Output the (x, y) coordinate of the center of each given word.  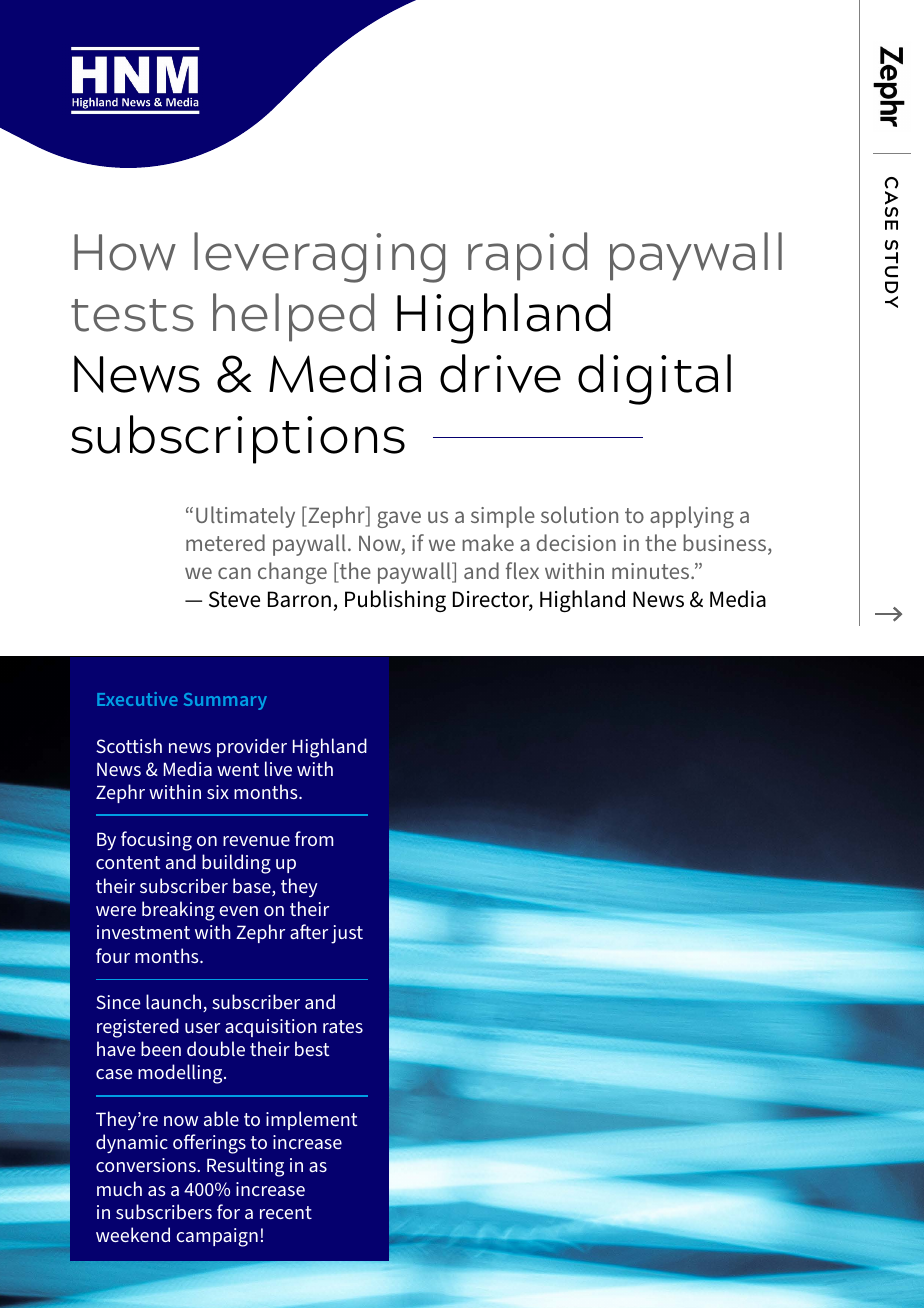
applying (692, 517)
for (228, 1211)
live (278, 768)
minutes (652, 571)
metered (225, 542)
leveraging (319, 257)
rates (343, 1026)
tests (132, 315)
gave (399, 519)
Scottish (129, 745)
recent (286, 1212)
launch (175, 1003)
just (347, 934)
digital (654, 379)
